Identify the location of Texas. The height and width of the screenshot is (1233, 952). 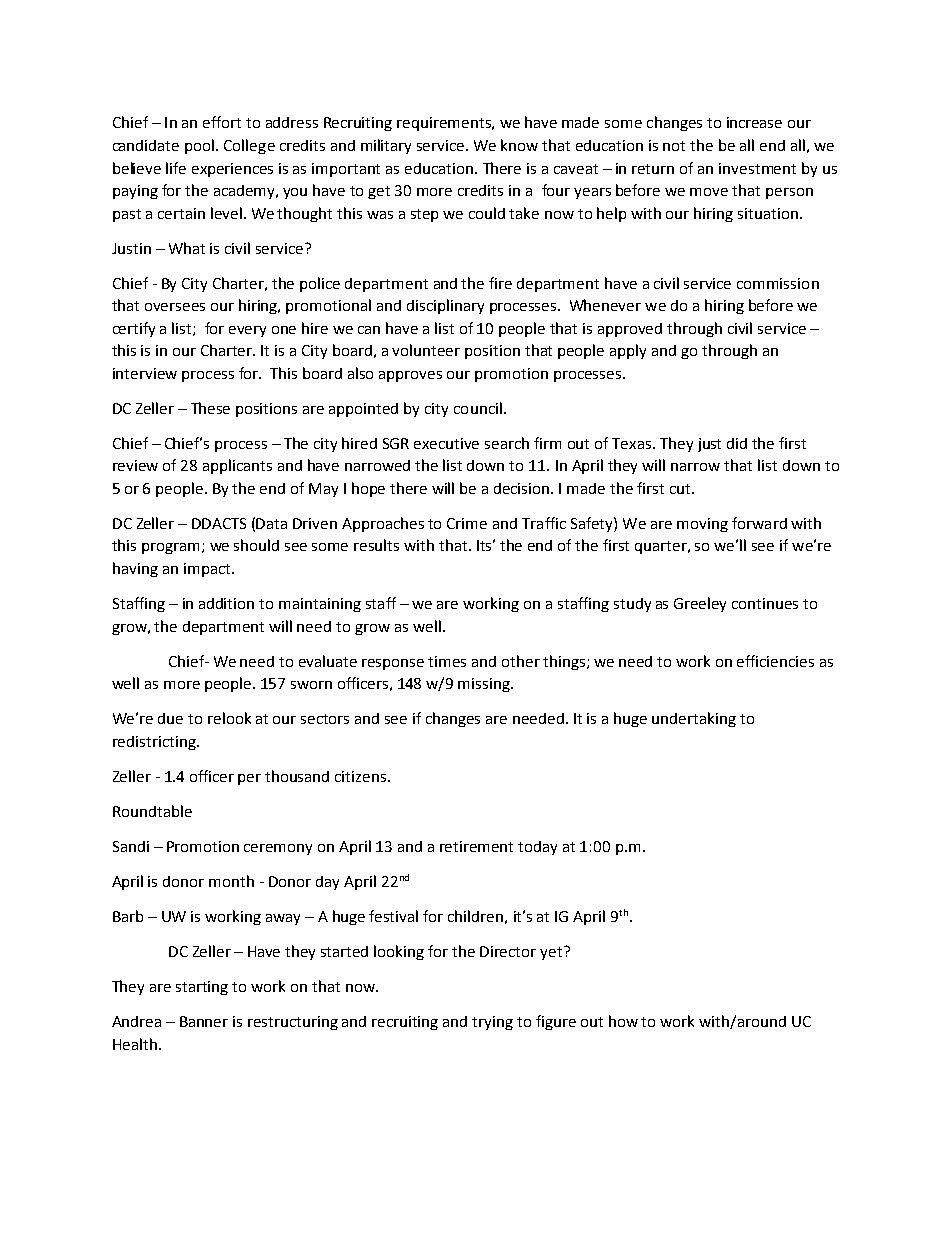
(633, 443).
